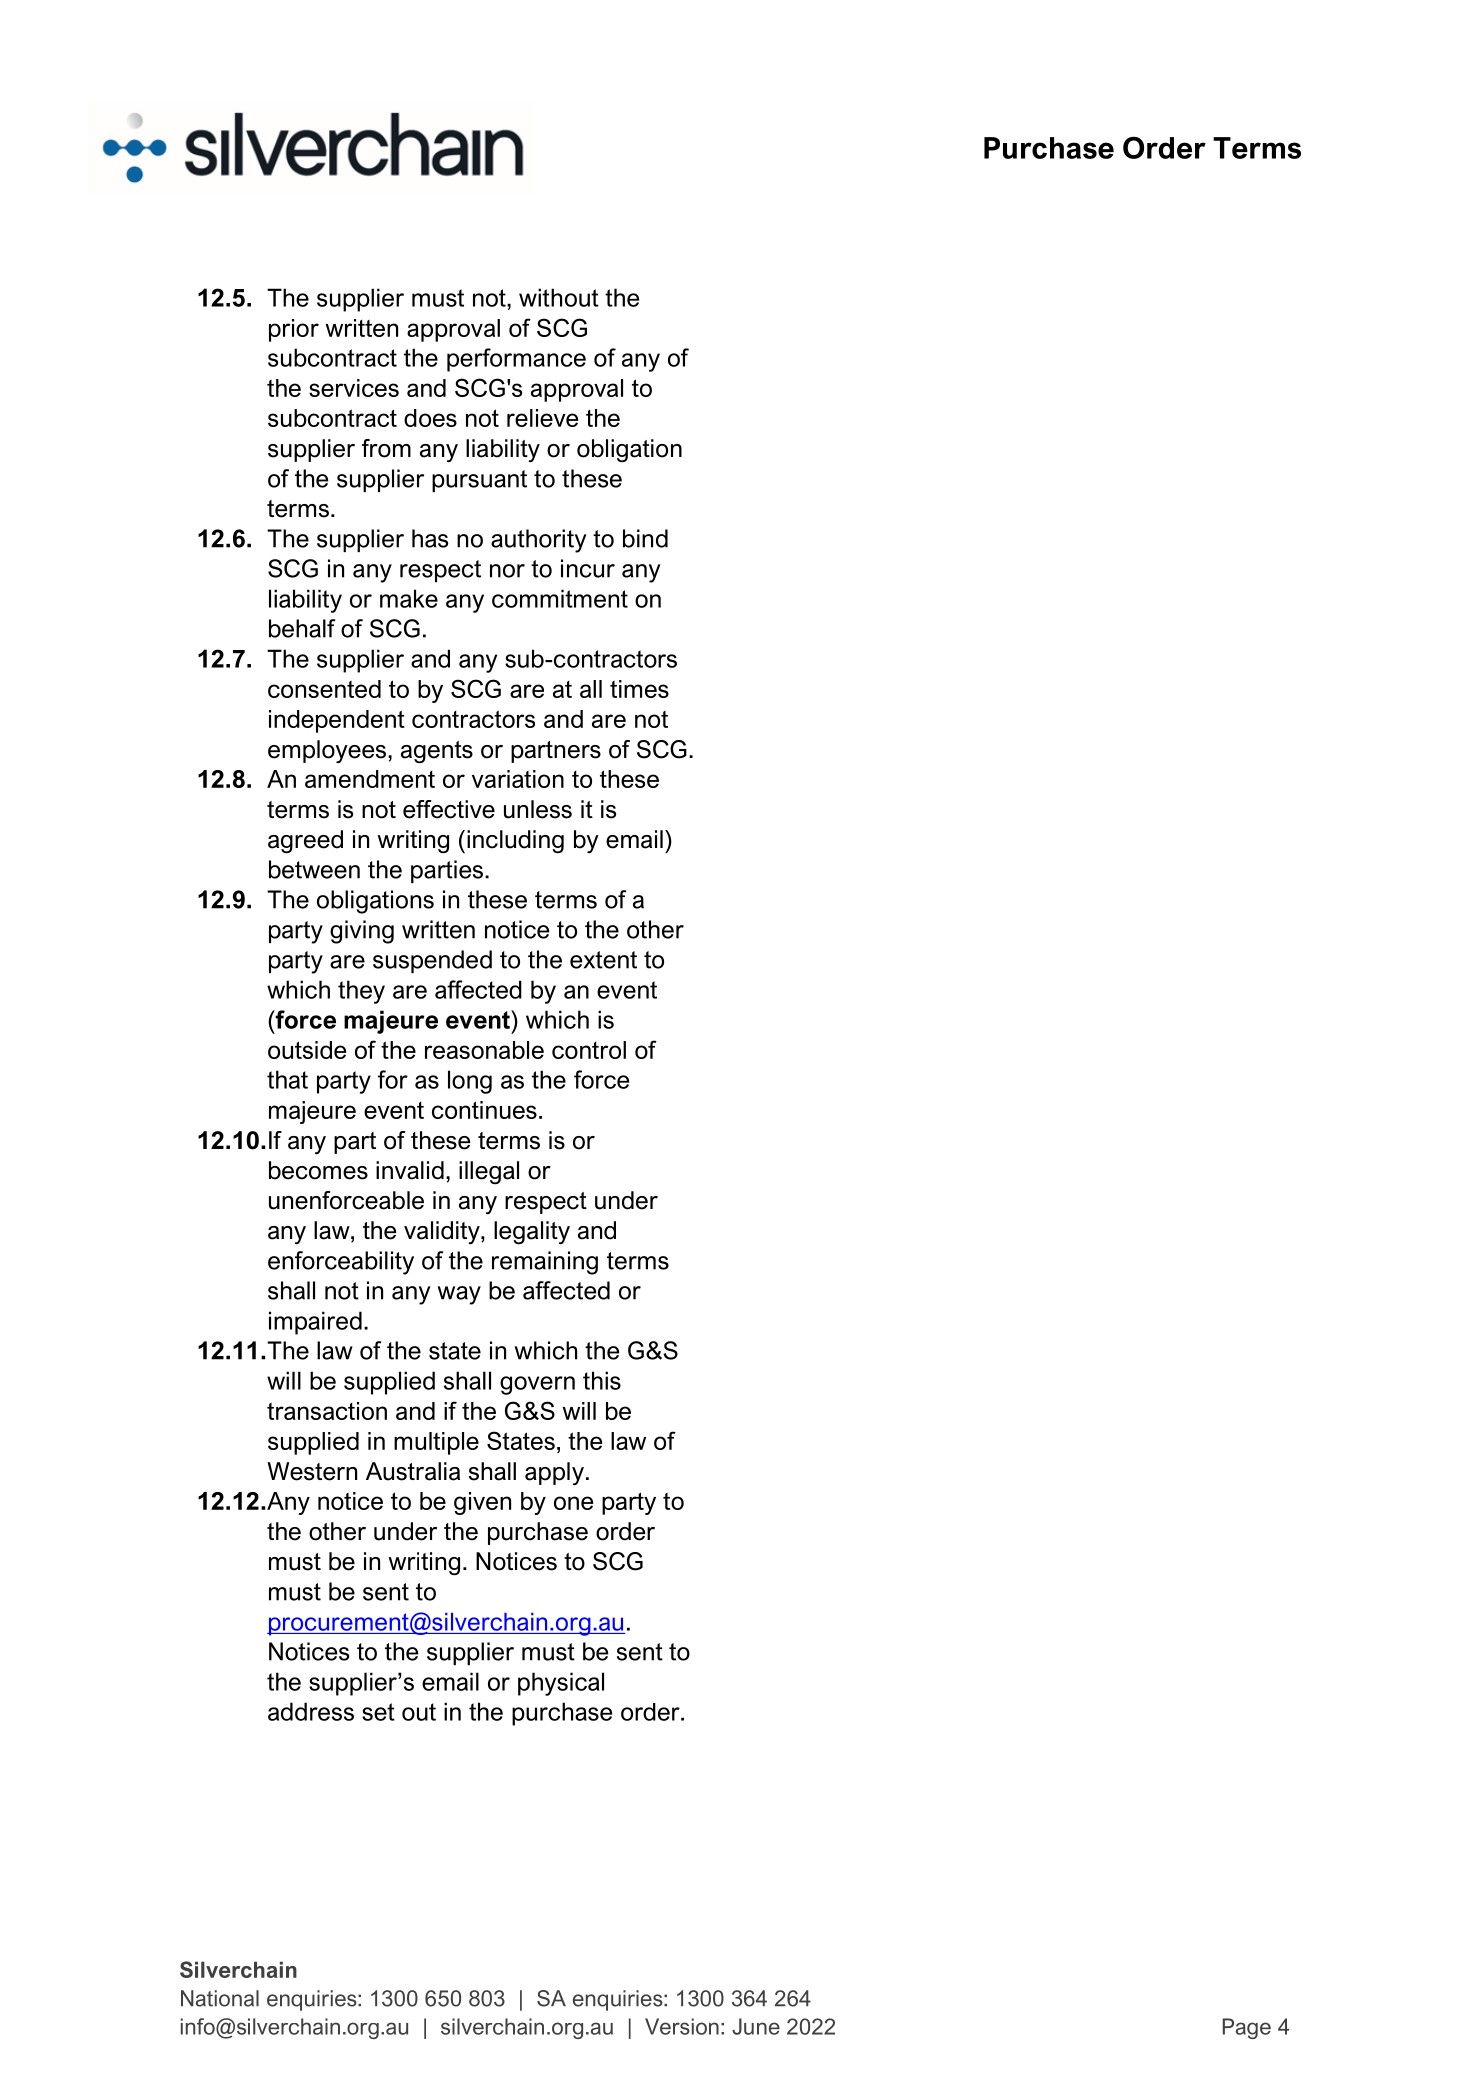 This screenshot has width=1481, height=2094. I want to click on extent, so click(603, 960).
